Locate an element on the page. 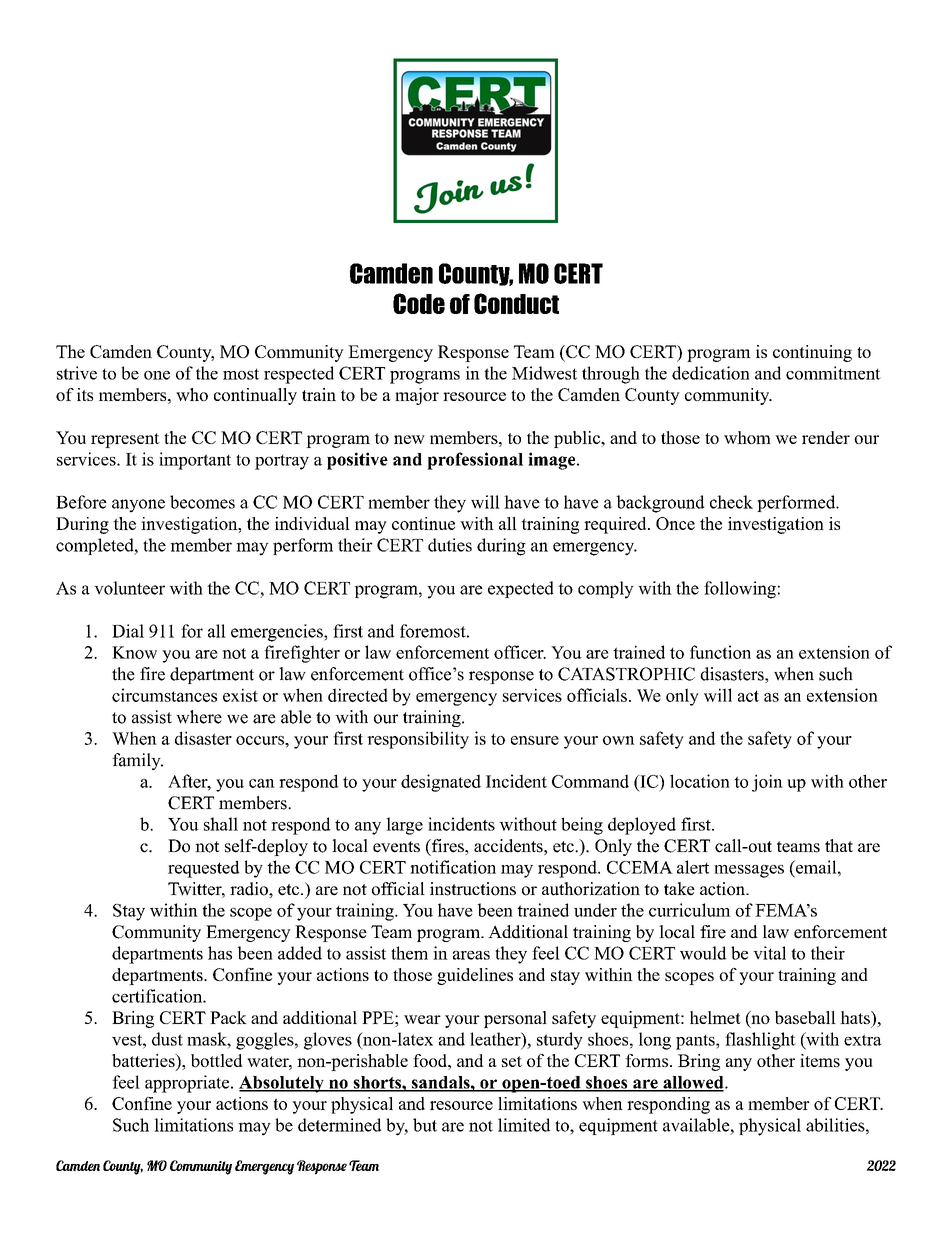  areas is located at coordinates (471, 955).
